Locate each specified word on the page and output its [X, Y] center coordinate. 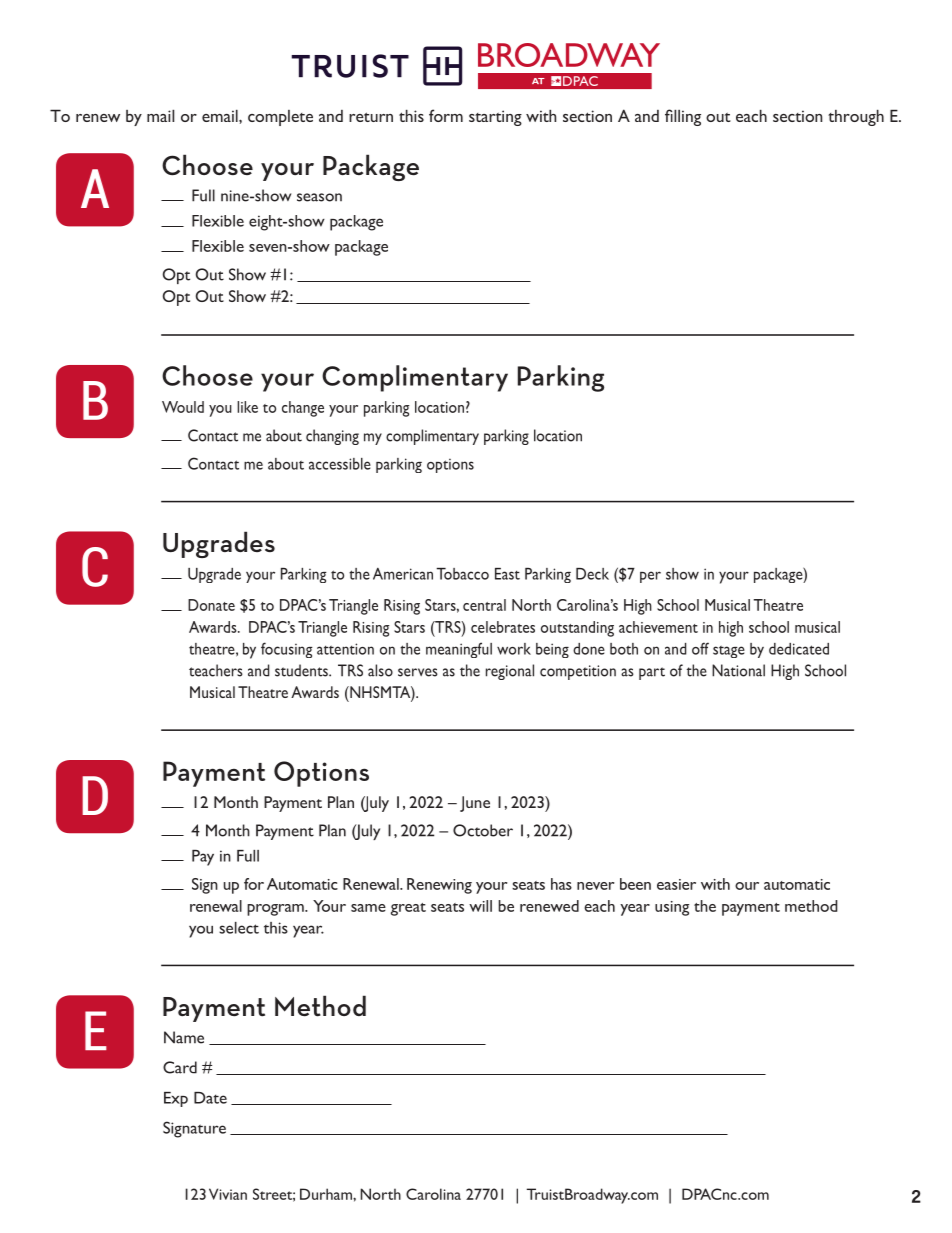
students [302, 670]
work [514, 649]
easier [676, 884]
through [856, 117]
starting [495, 118]
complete [280, 118]
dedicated [799, 649]
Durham [327, 1194]
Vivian [228, 1194]
